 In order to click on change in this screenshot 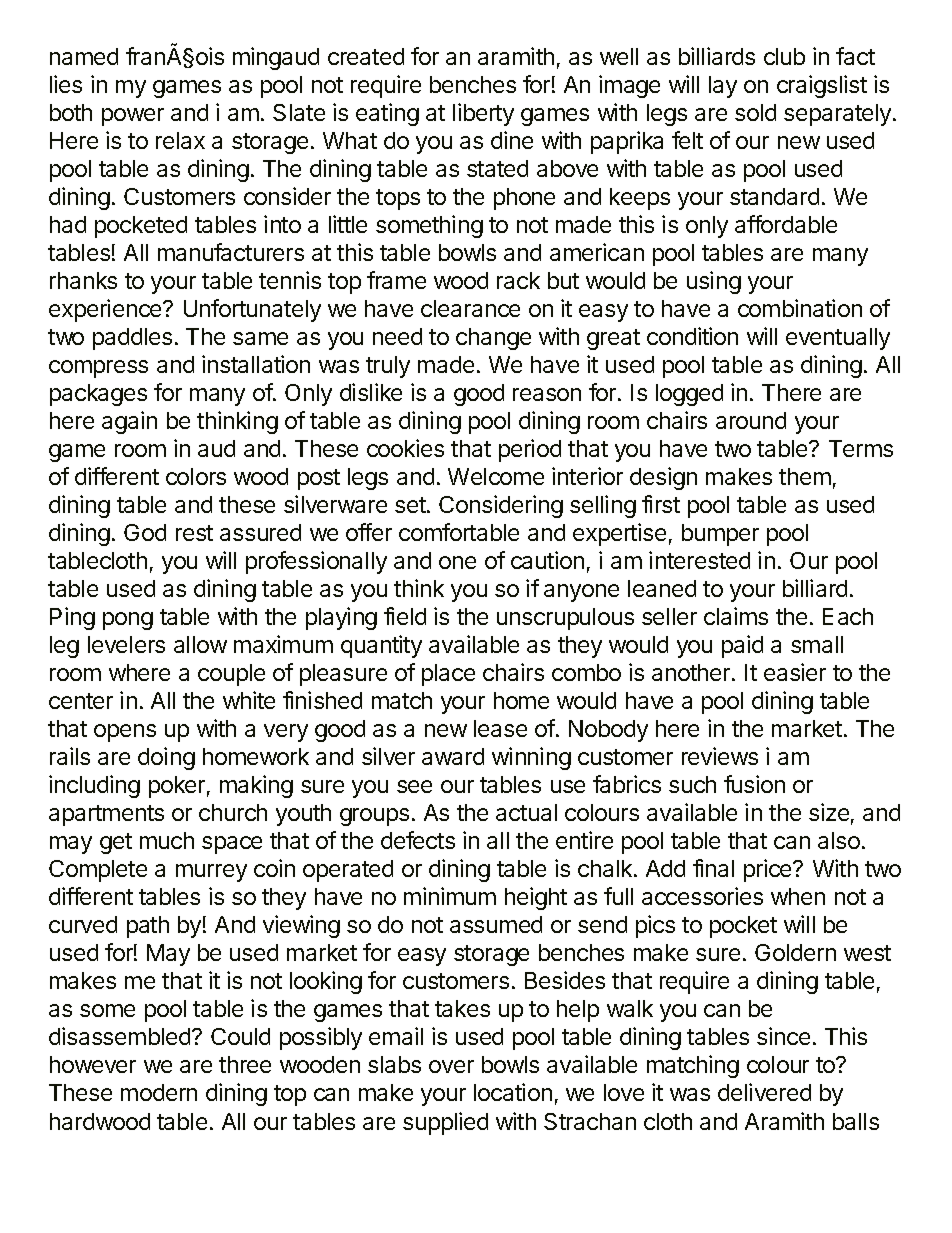, I will do `click(493, 339)`.
